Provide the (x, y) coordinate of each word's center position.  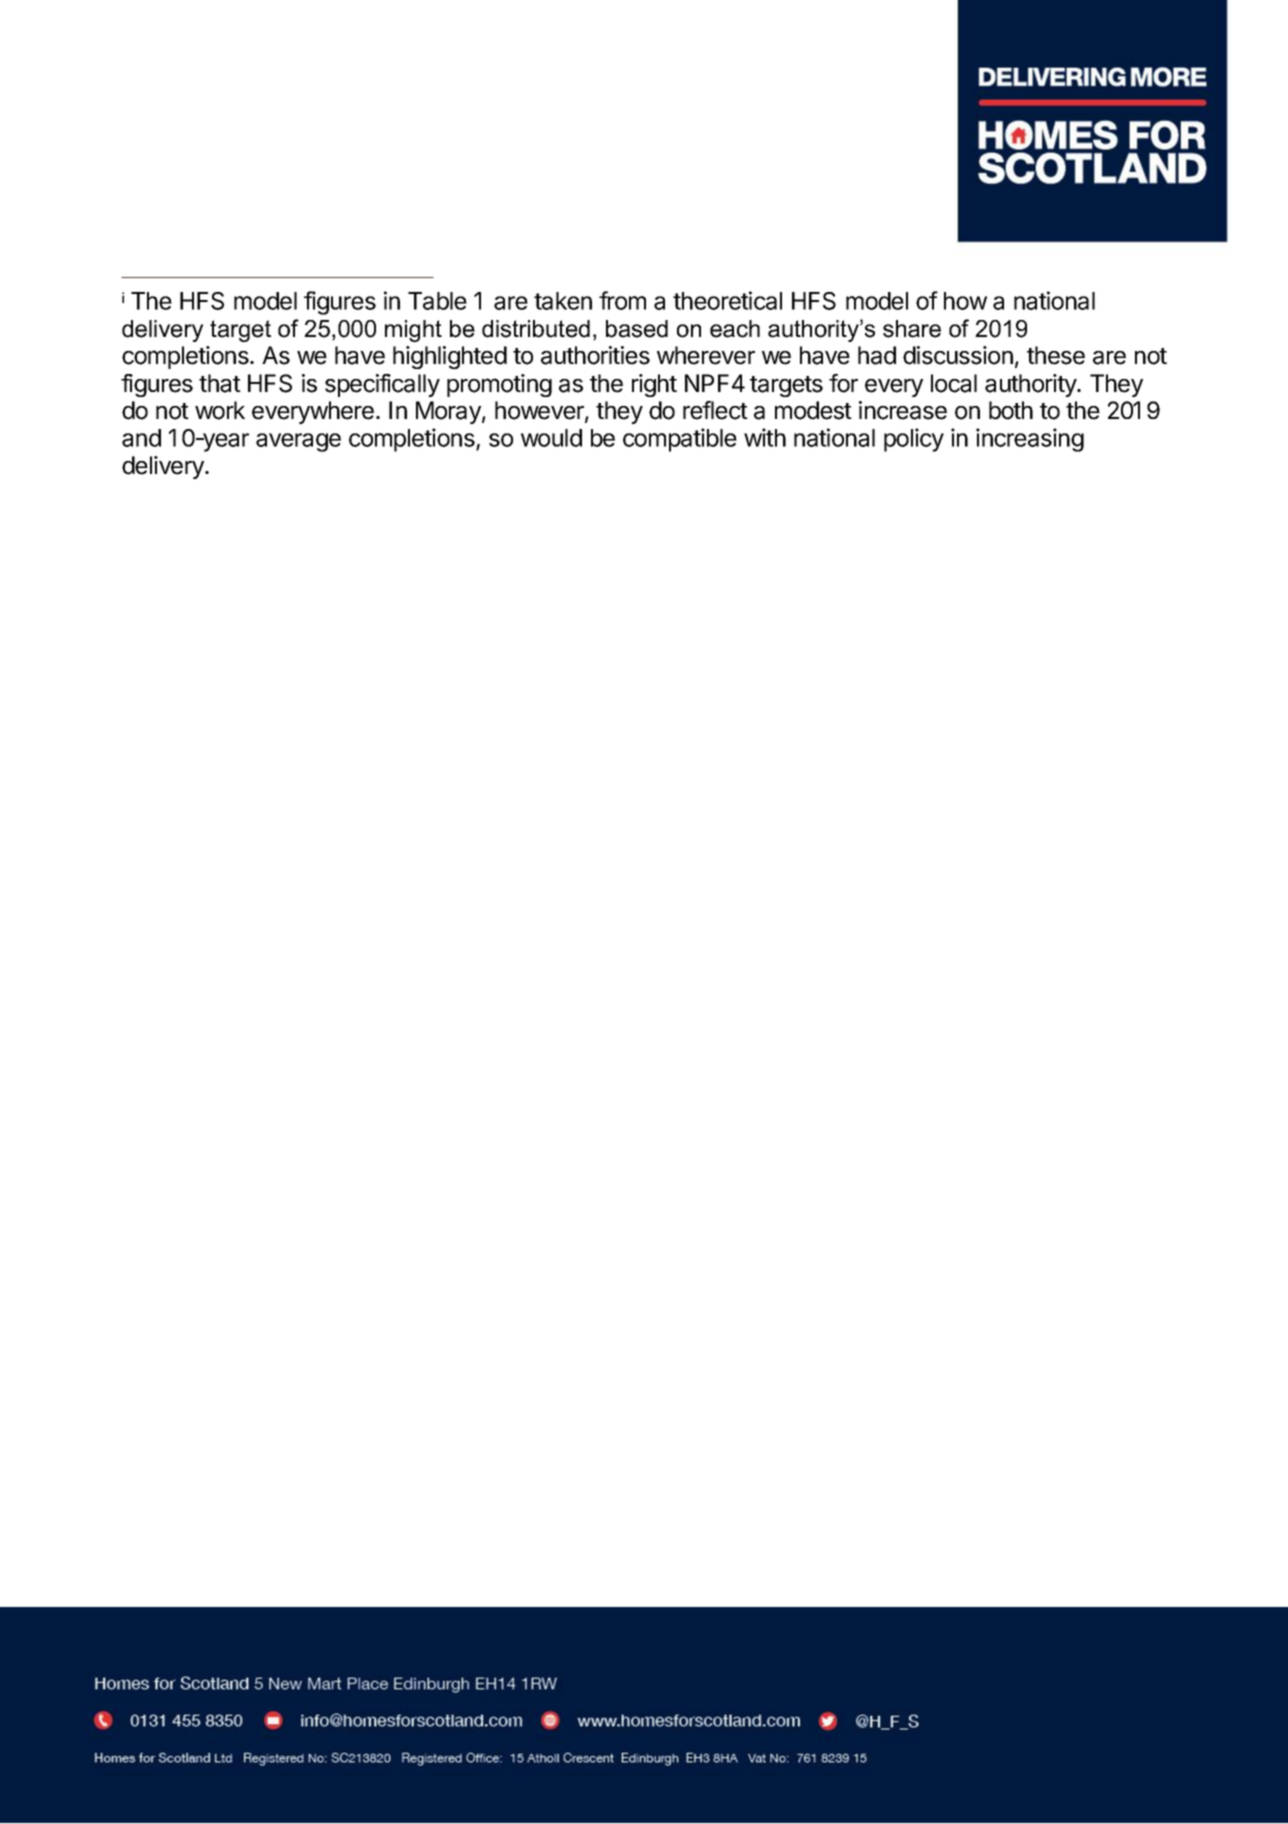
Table (437, 301)
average (298, 442)
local (954, 383)
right (654, 385)
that (220, 383)
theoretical (727, 300)
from (622, 300)
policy (914, 440)
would (551, 438)
